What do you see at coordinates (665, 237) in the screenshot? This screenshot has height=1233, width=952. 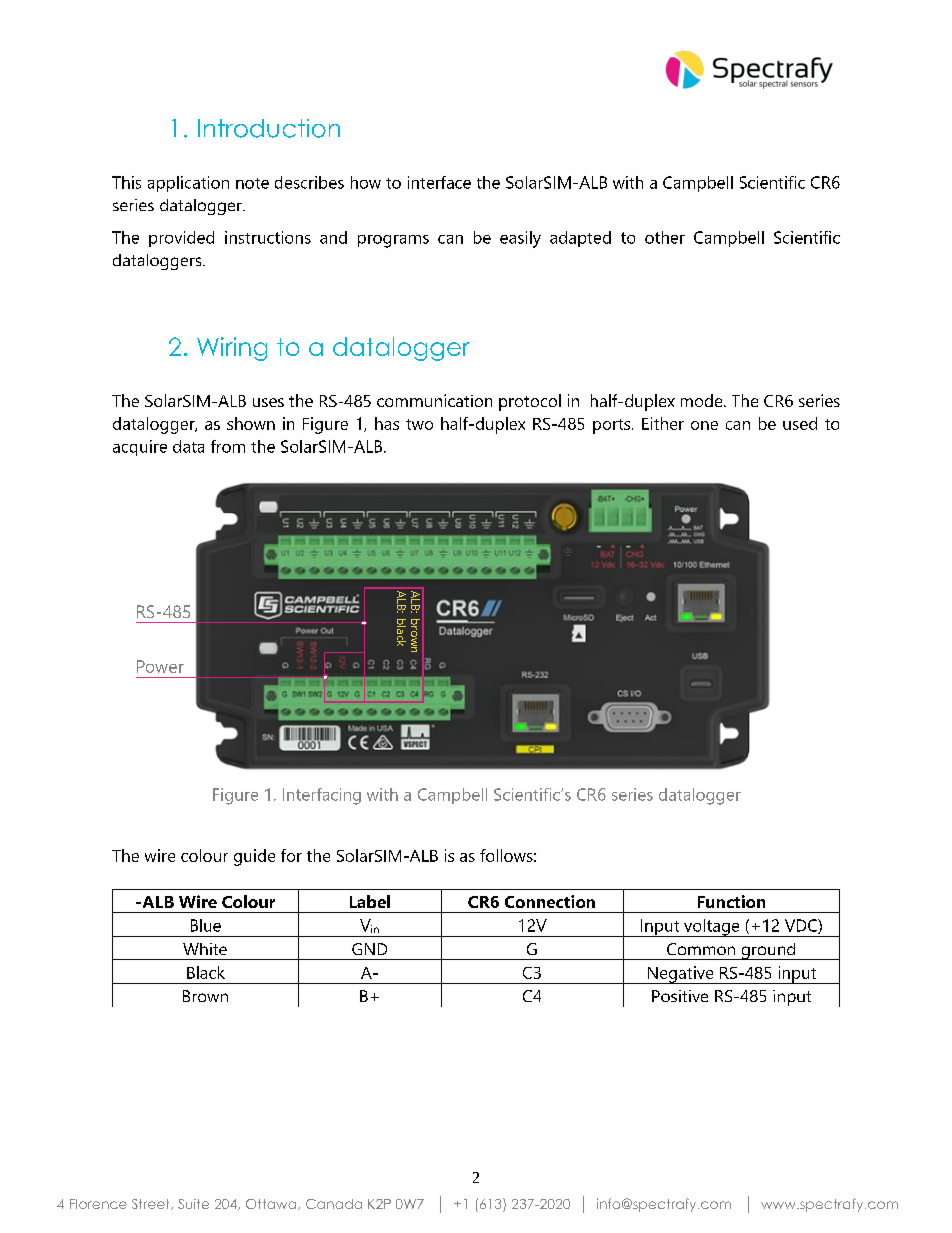 I see `other` at bounding box center [665, 237].
